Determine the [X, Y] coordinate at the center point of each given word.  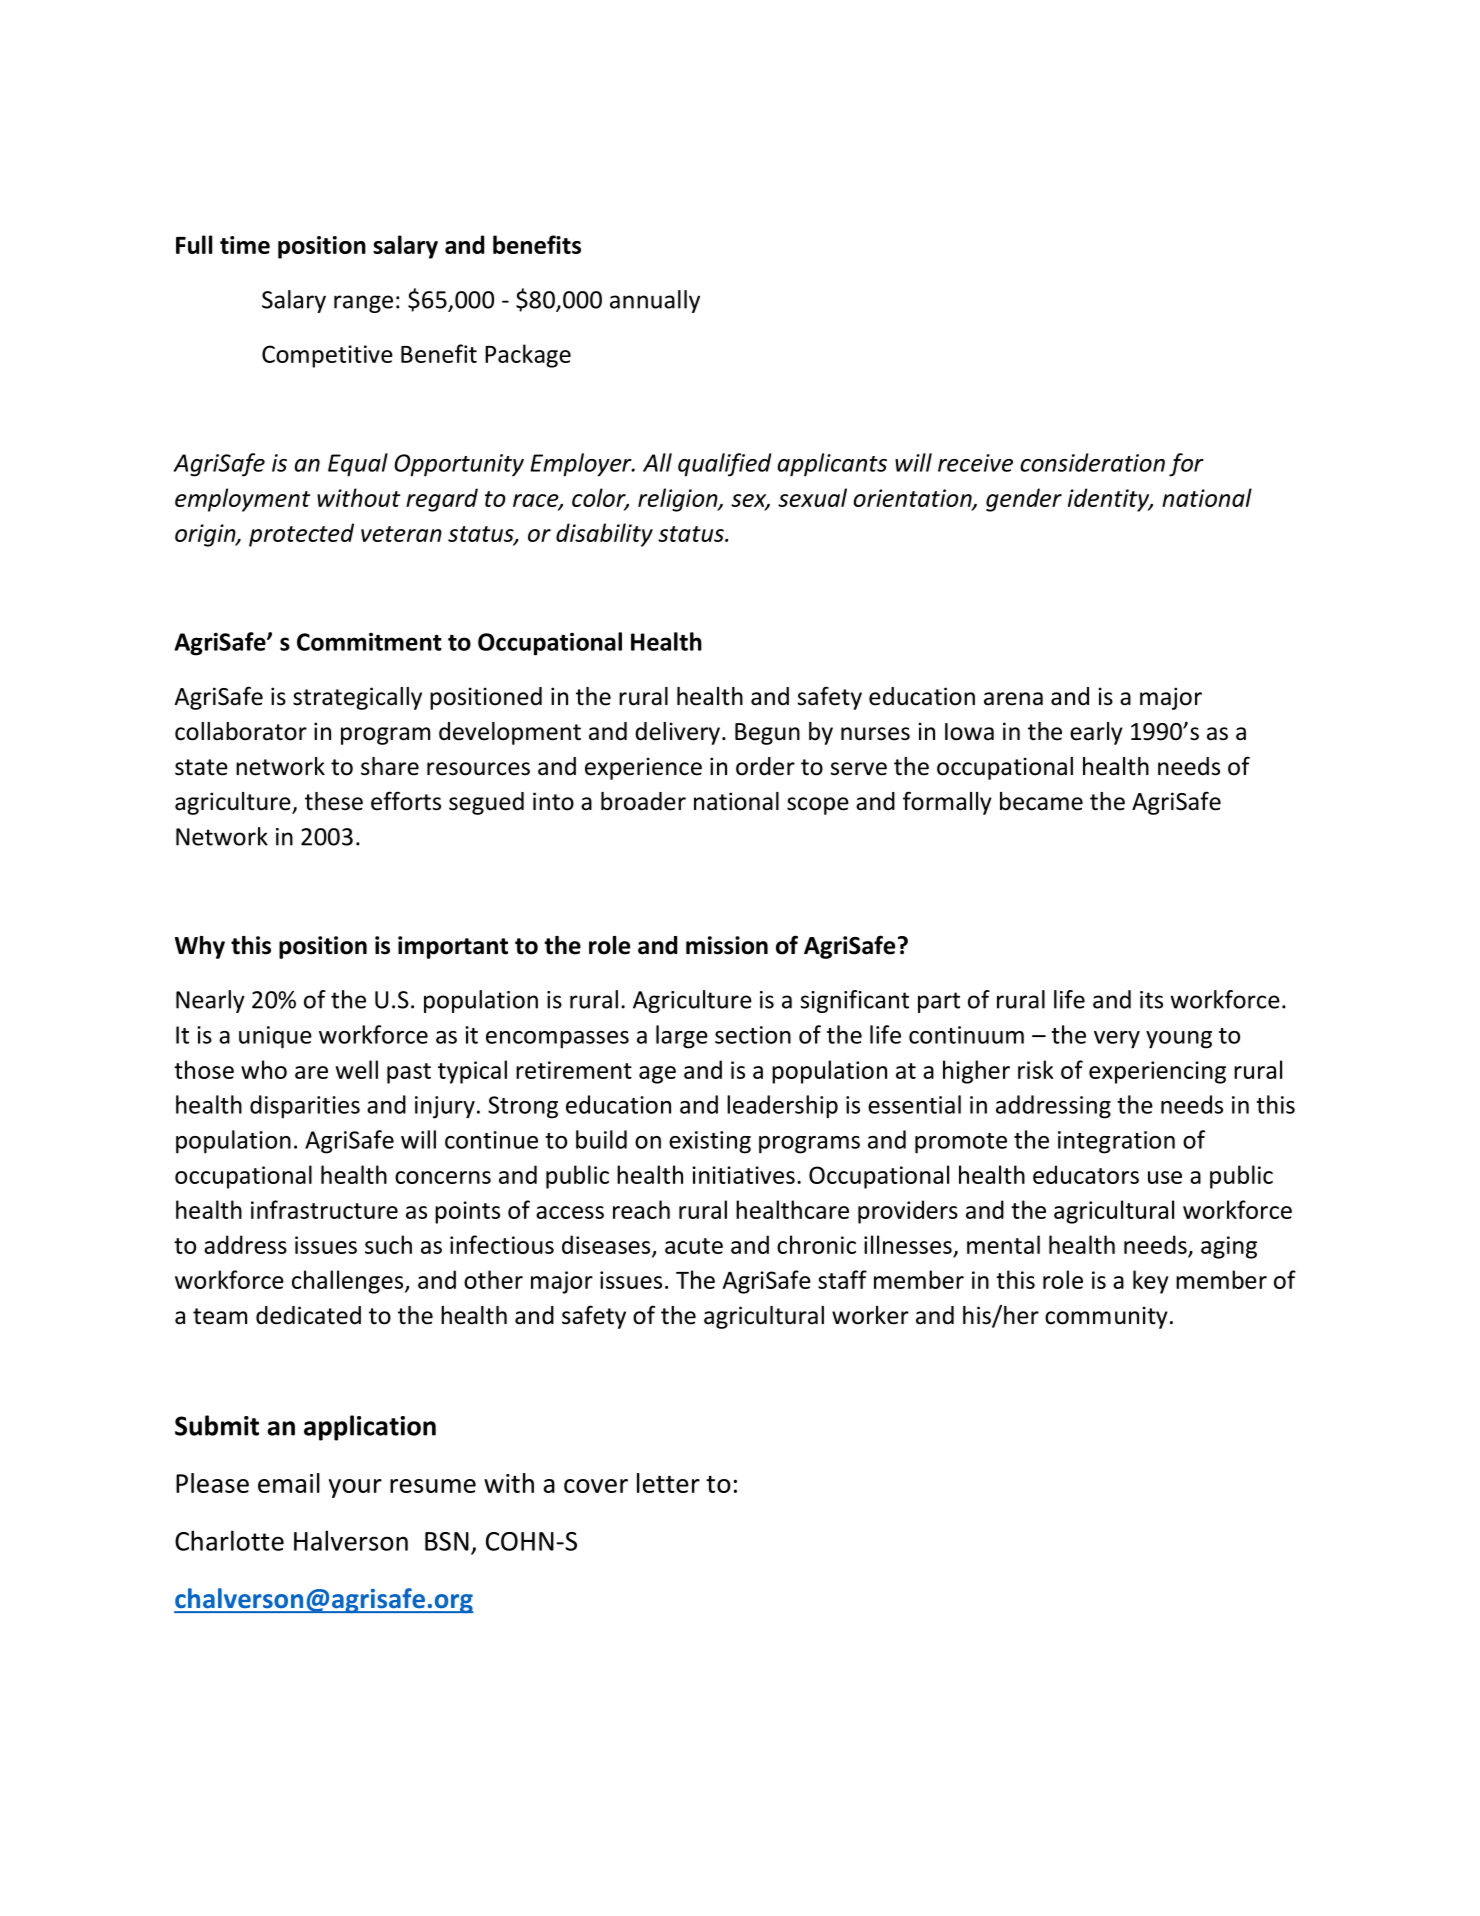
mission [727, 945]
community [1106, 1317]
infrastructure [324, 1209]
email [289, 1483]
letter [668, 1483]
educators [1086, 1174]
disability [604, 535]
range [363, 304]
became [1041, 801]
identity [1110, 500]
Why [200, 947]
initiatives [743, 1175]
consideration [1092, 462]
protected [301, 535]
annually [655, 301]
